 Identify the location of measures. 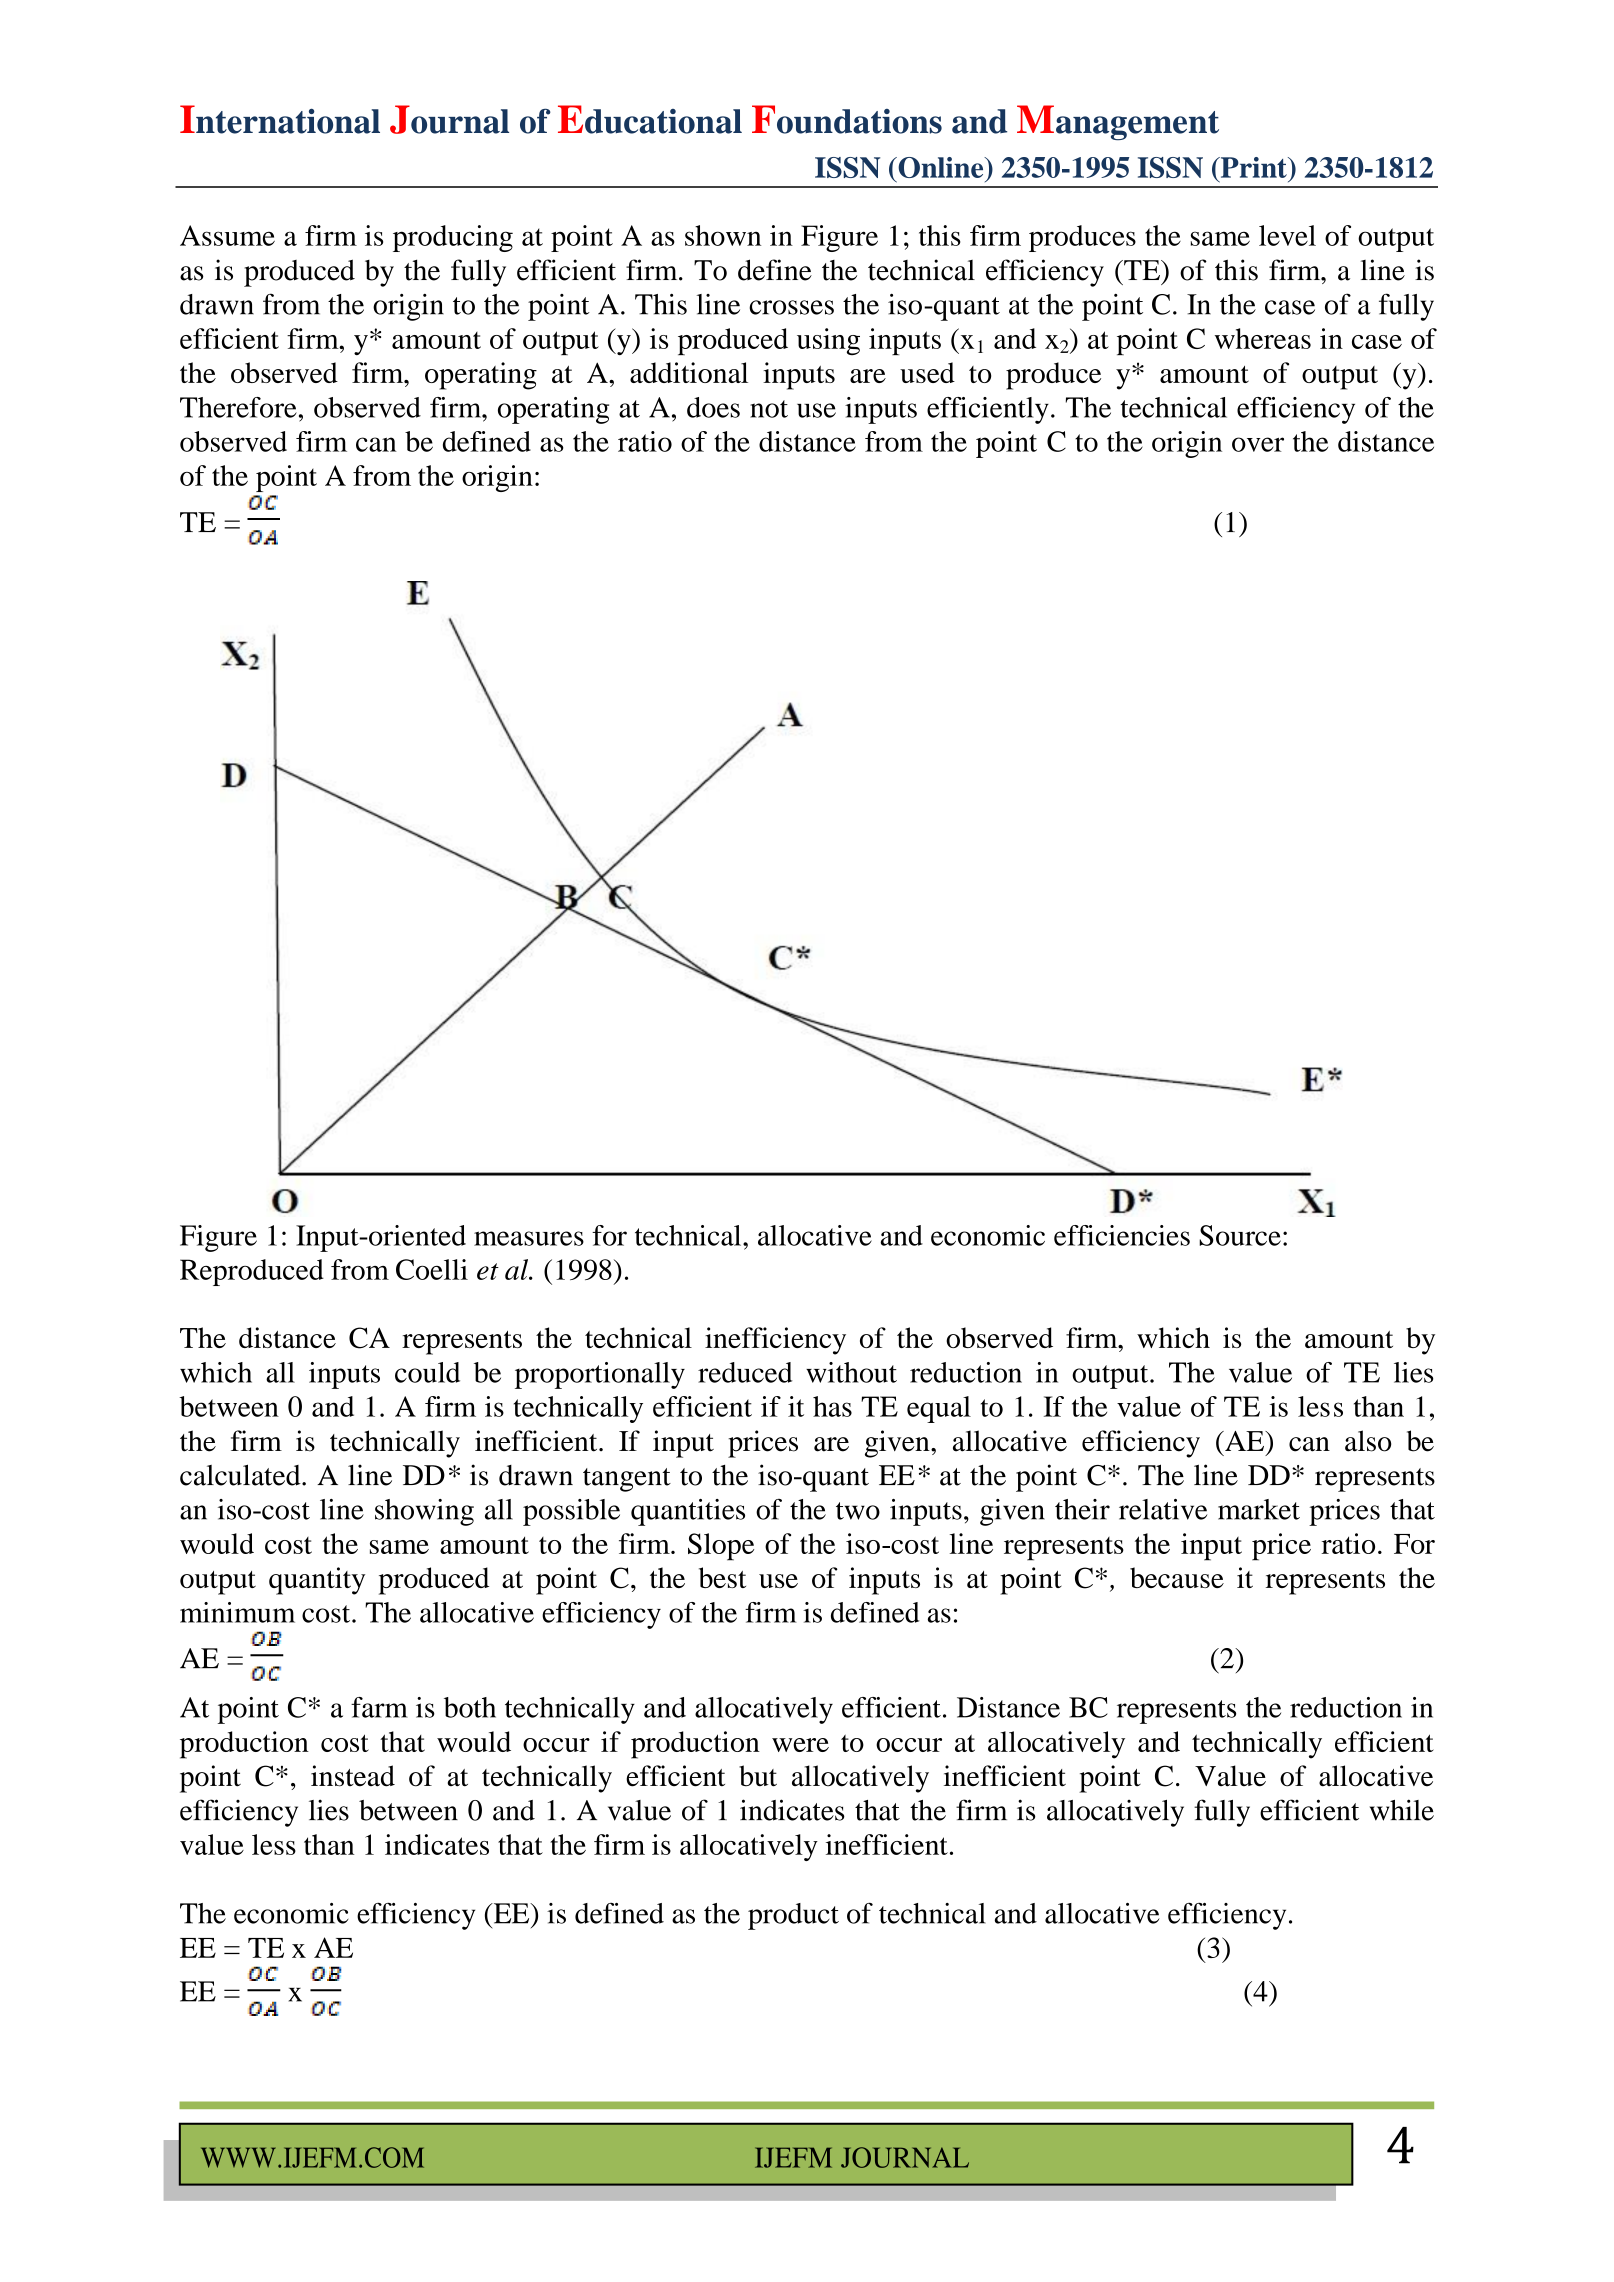
(529, 1238).
